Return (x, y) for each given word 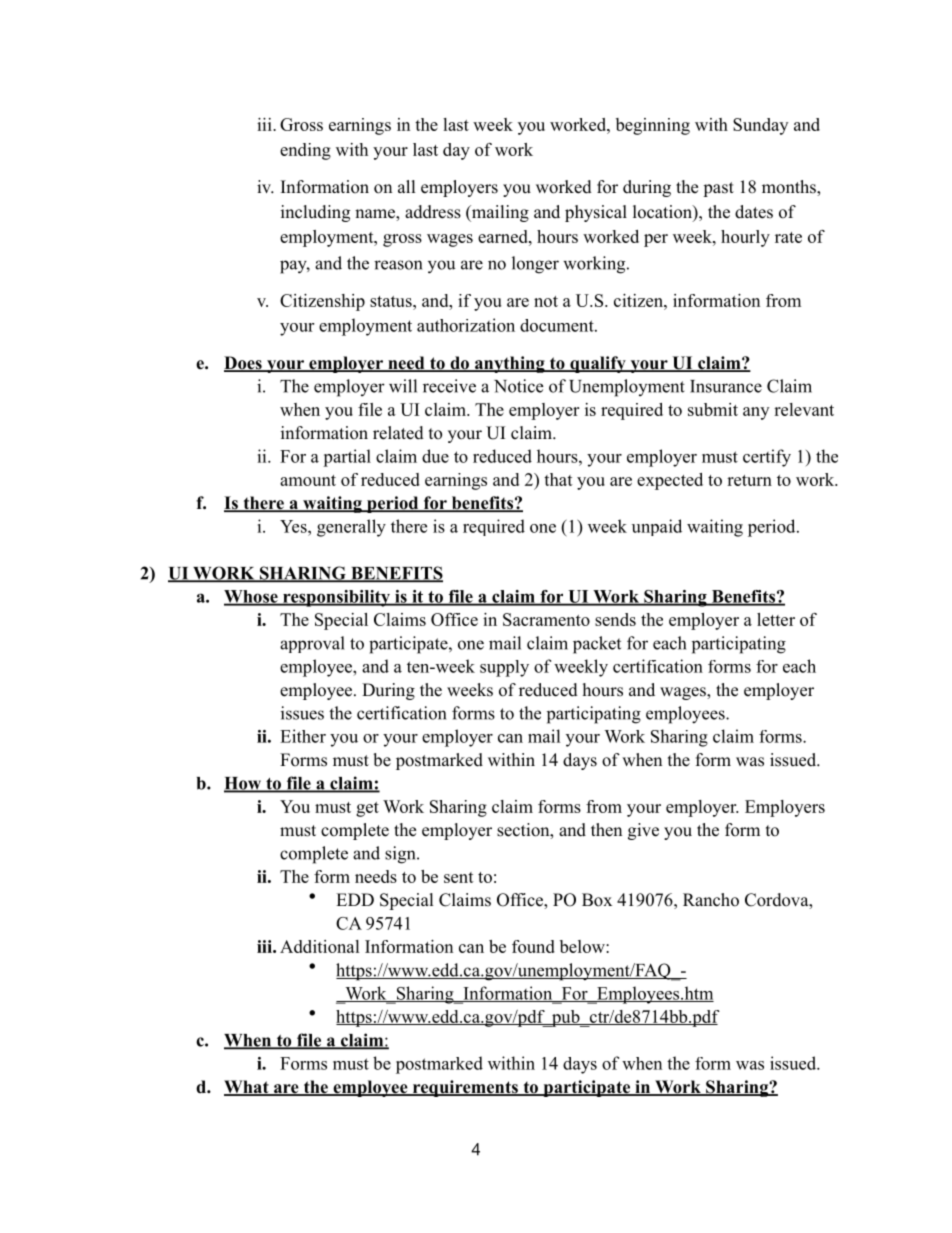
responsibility (336, 598)
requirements (465, 1088)
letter (776, 619)
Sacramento (546, 619)
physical (596, 213)
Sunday (760, 126)
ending (305, 151)
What (247, 1088)
